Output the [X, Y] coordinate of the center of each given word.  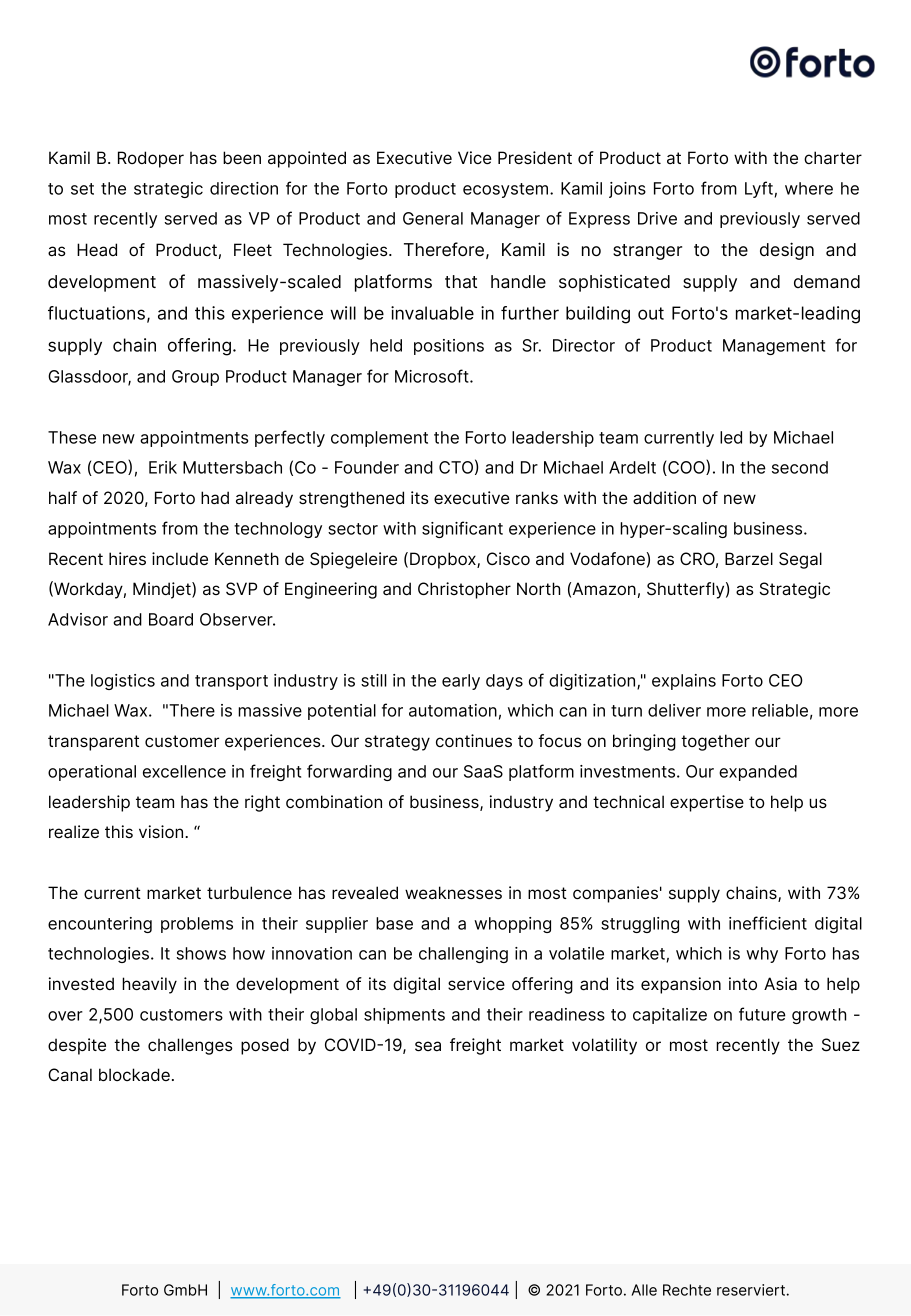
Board [171, 619]
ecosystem [507, 190]
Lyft [759, 189]
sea [428, 1046]
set [82, 189]
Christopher [464, 590]
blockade [134, 1075]
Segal [800, 560]
